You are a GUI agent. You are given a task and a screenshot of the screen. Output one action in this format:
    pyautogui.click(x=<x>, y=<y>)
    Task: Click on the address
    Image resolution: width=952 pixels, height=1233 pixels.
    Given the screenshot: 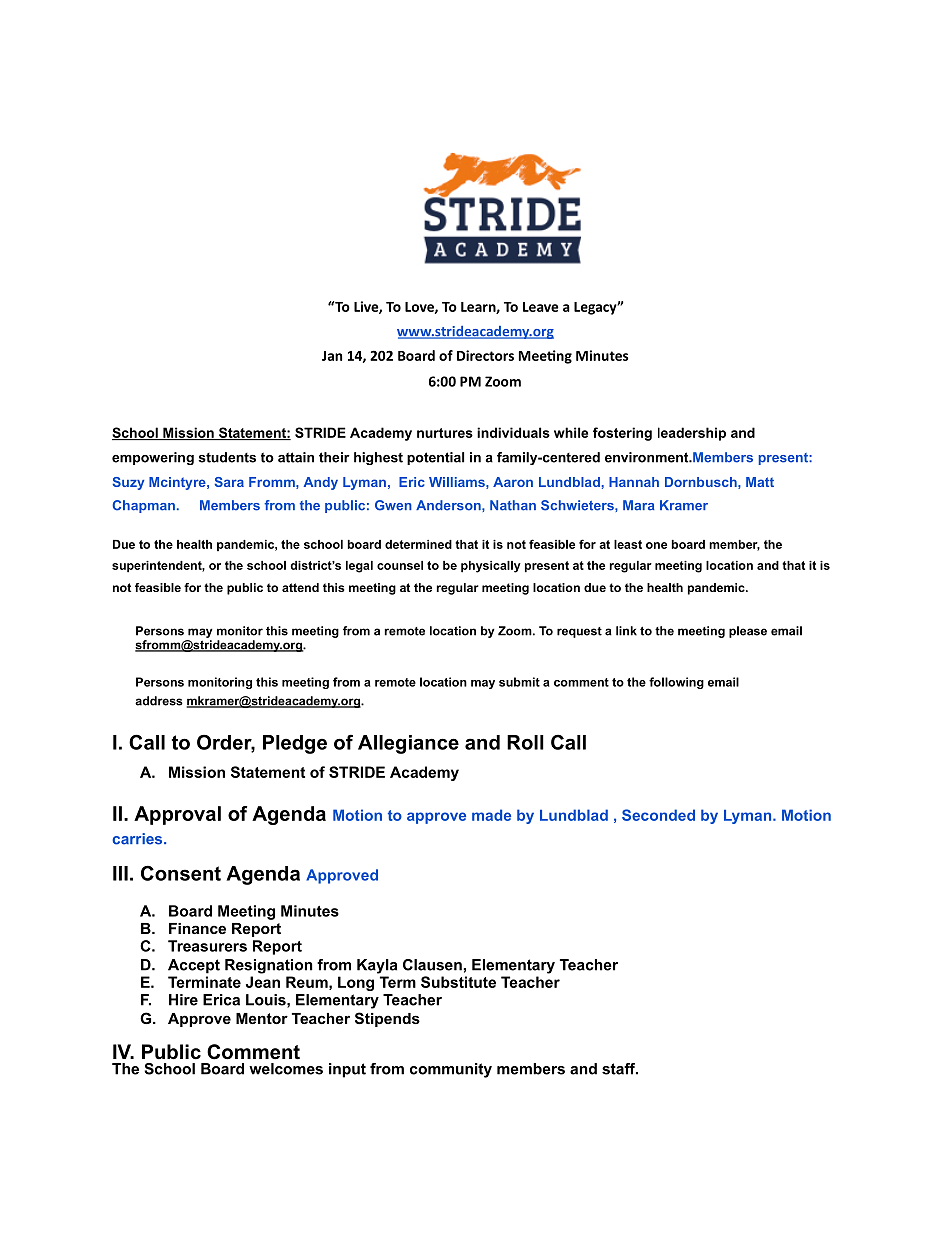 What is the action you would take?
    pyautogui.click(x=159, y=701)
